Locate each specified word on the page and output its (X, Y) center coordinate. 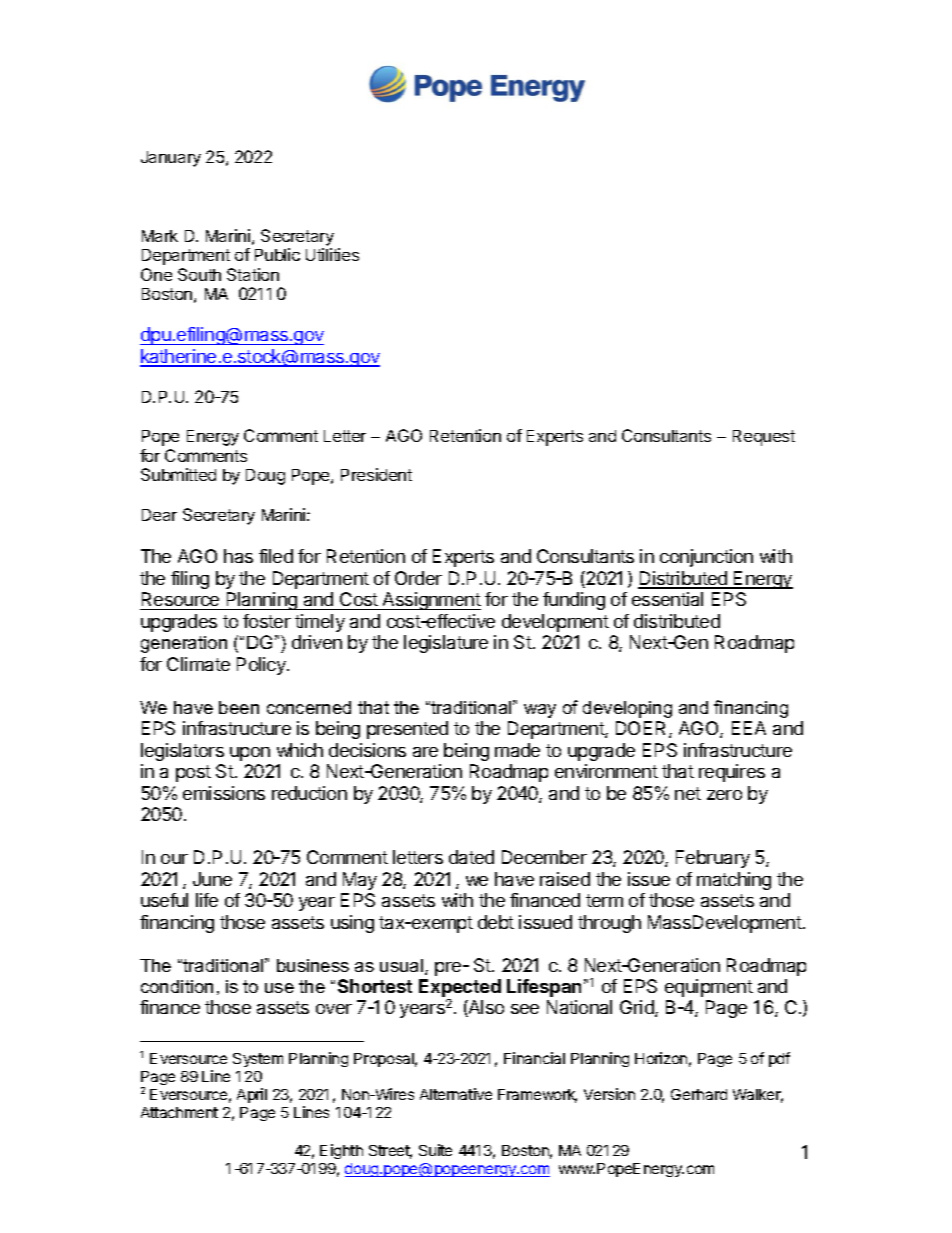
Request (764, 438)
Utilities (332, 254)
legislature (446, 644)
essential (667, 599)
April (252, 1095)
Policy (262, 666)
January (171, 159)
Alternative (456, 1094)
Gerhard (699, 1094)
